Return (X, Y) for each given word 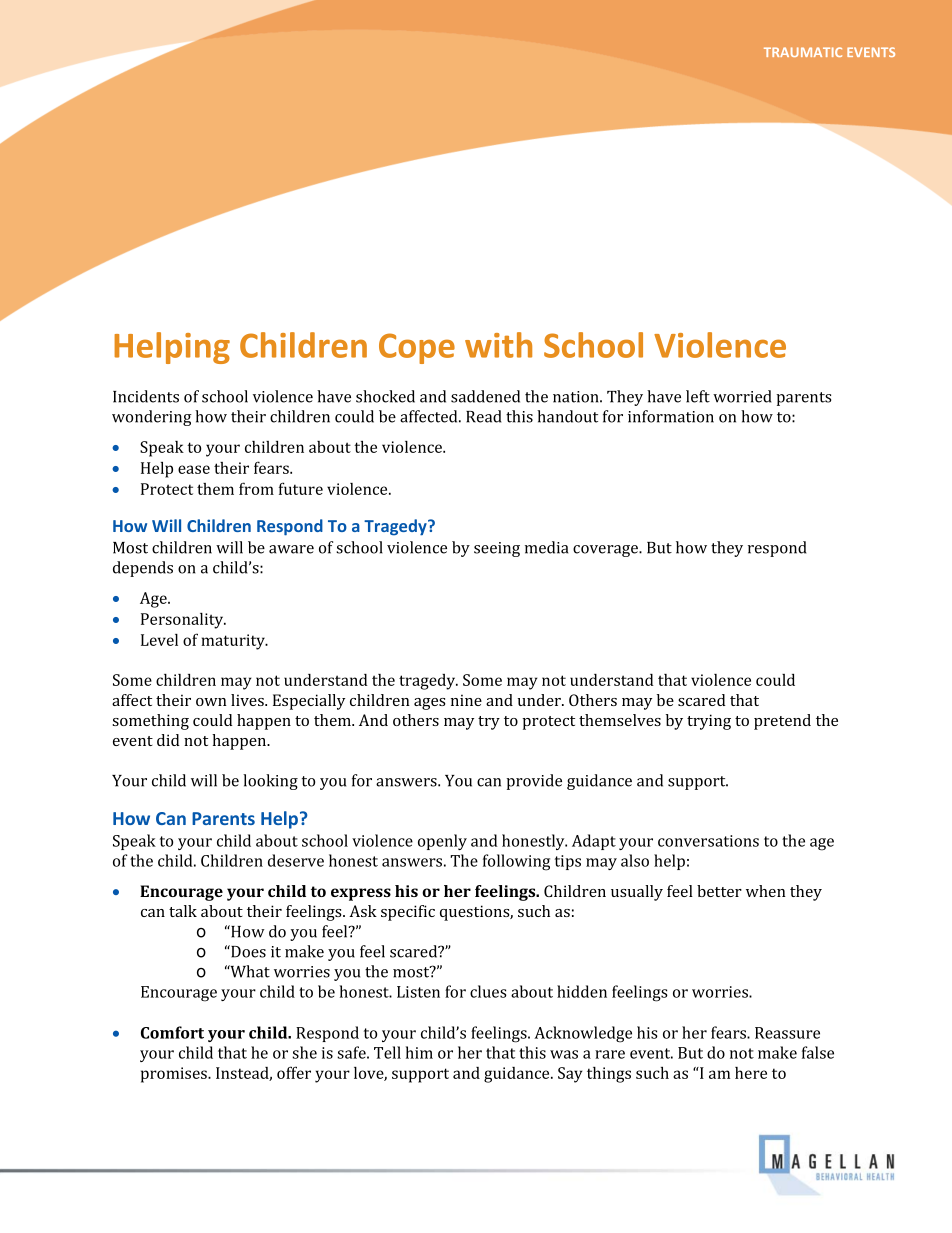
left (698, 396)
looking (270, 782)
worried (742, 396)
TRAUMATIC (803, 52)
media (546, 547)
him (419, 1052)
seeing (497, 549)
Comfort (172, 1032)
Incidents (146, 396)
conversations (708, 841)
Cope (417, 348)
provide (534, 782)
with (498, 345)
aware (291, 549)
